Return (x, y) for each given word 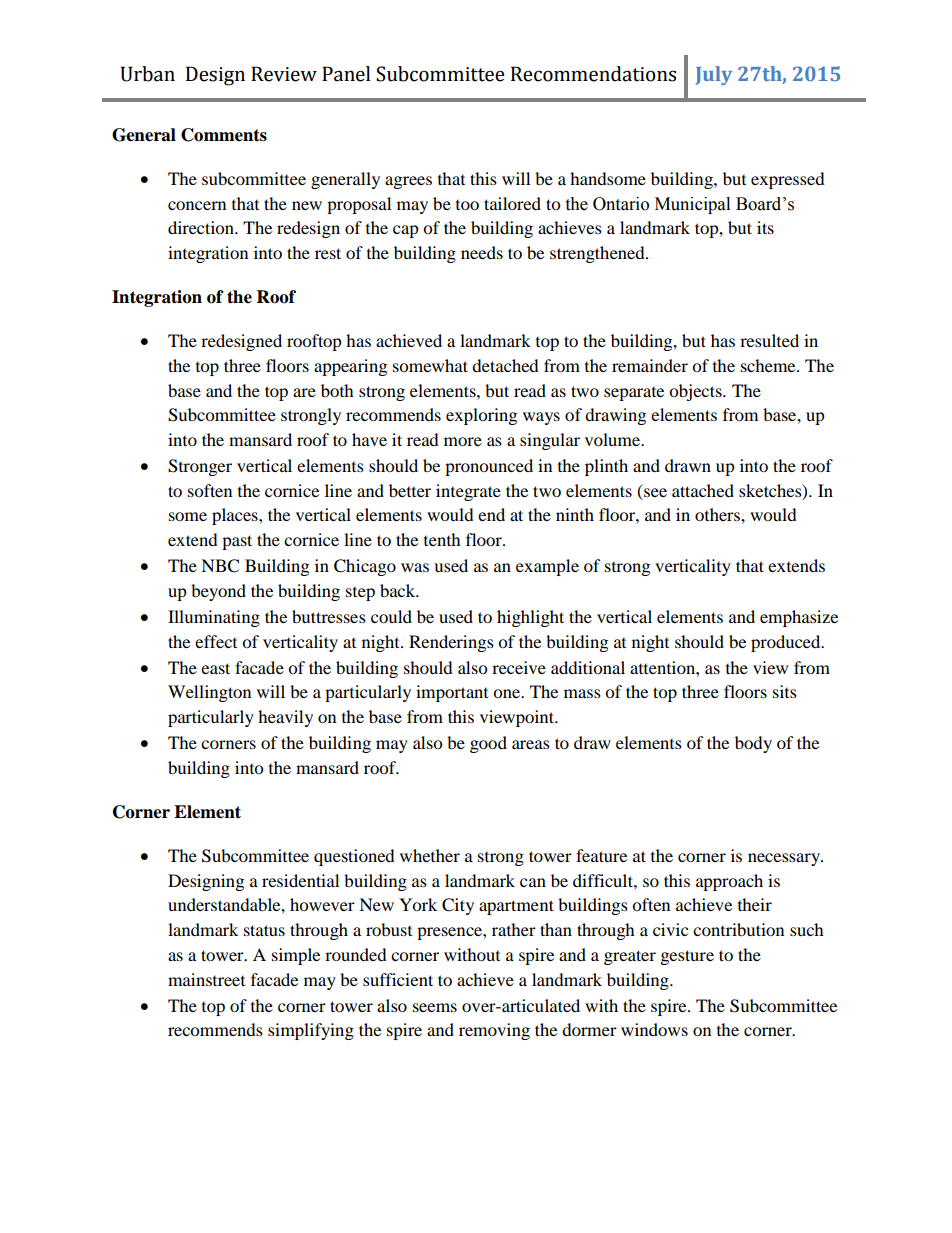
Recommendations (593, 74)
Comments (224, 135)
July (714, 75)
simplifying (311, 1031)
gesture (687, 957)
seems (435, 1007)
